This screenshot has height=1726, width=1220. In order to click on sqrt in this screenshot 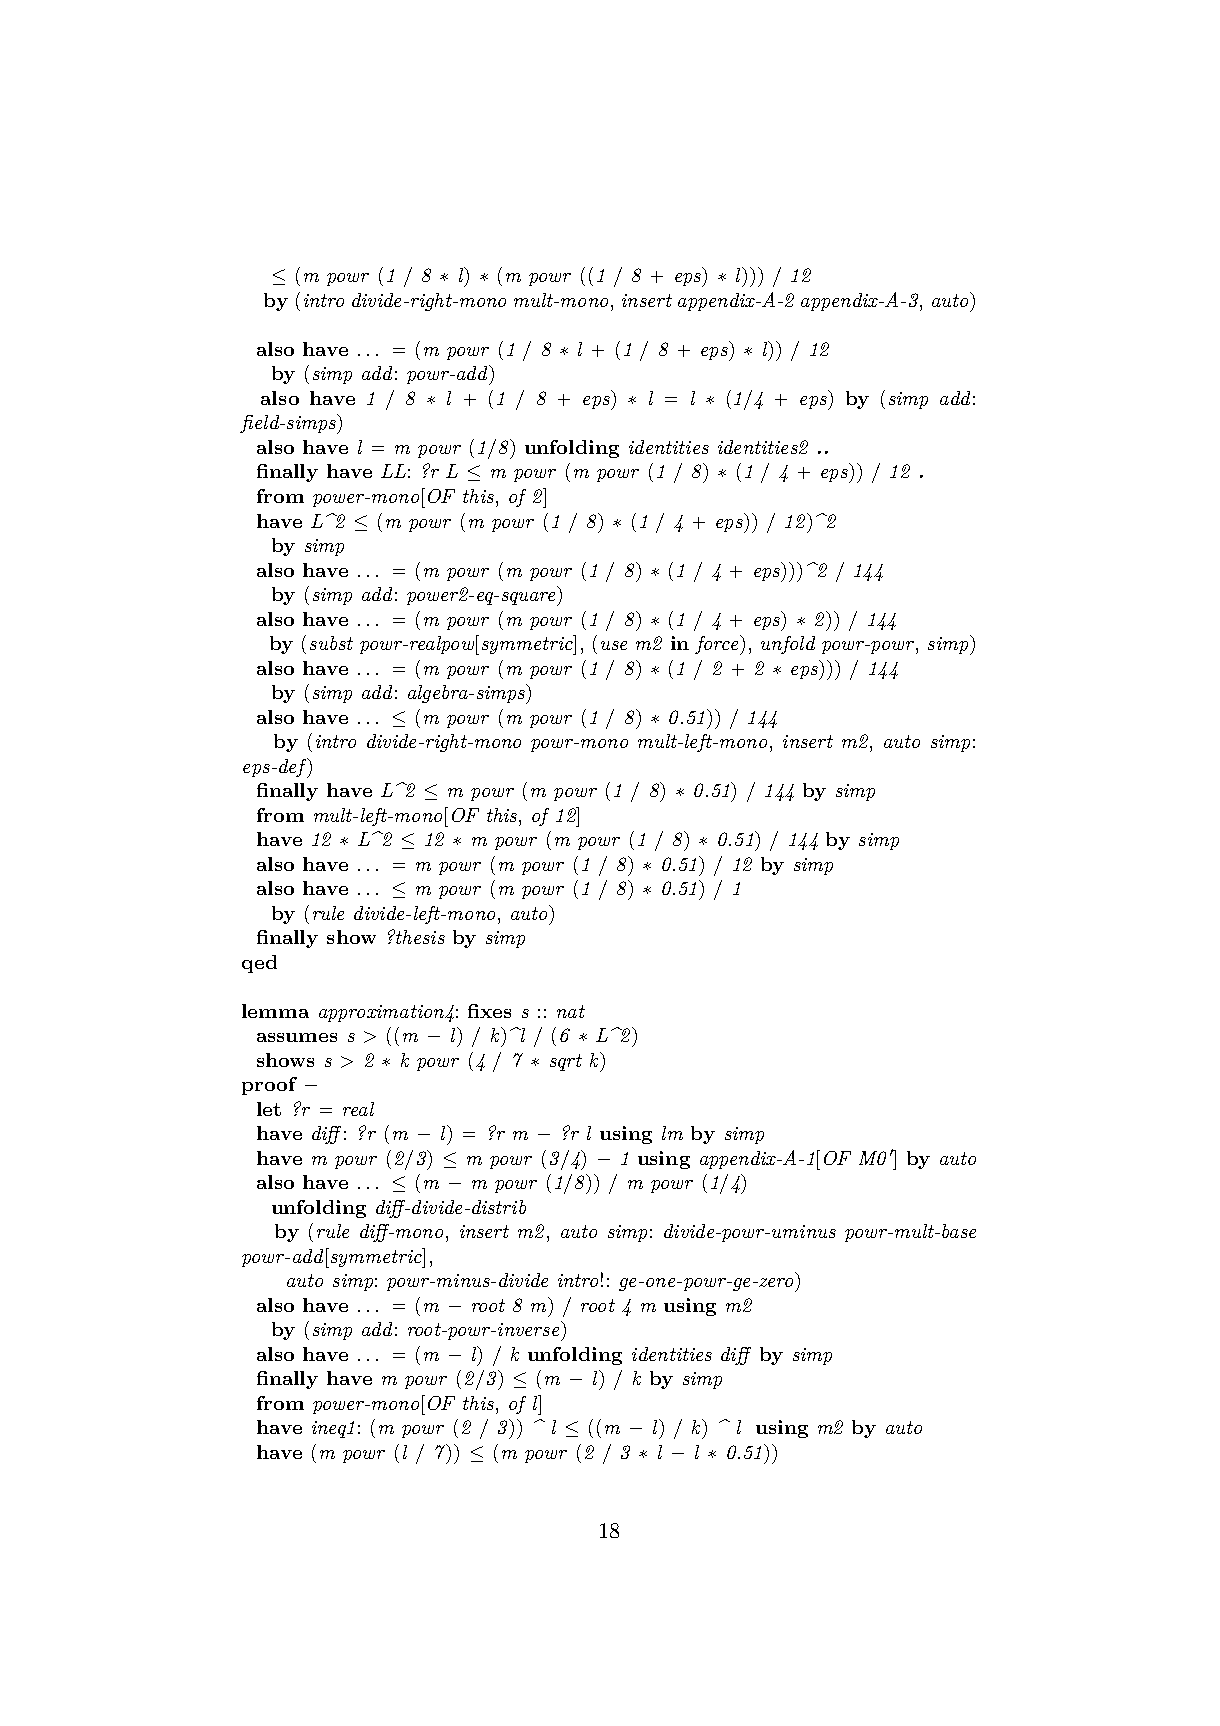, I will do `click(566, 1062)`.
